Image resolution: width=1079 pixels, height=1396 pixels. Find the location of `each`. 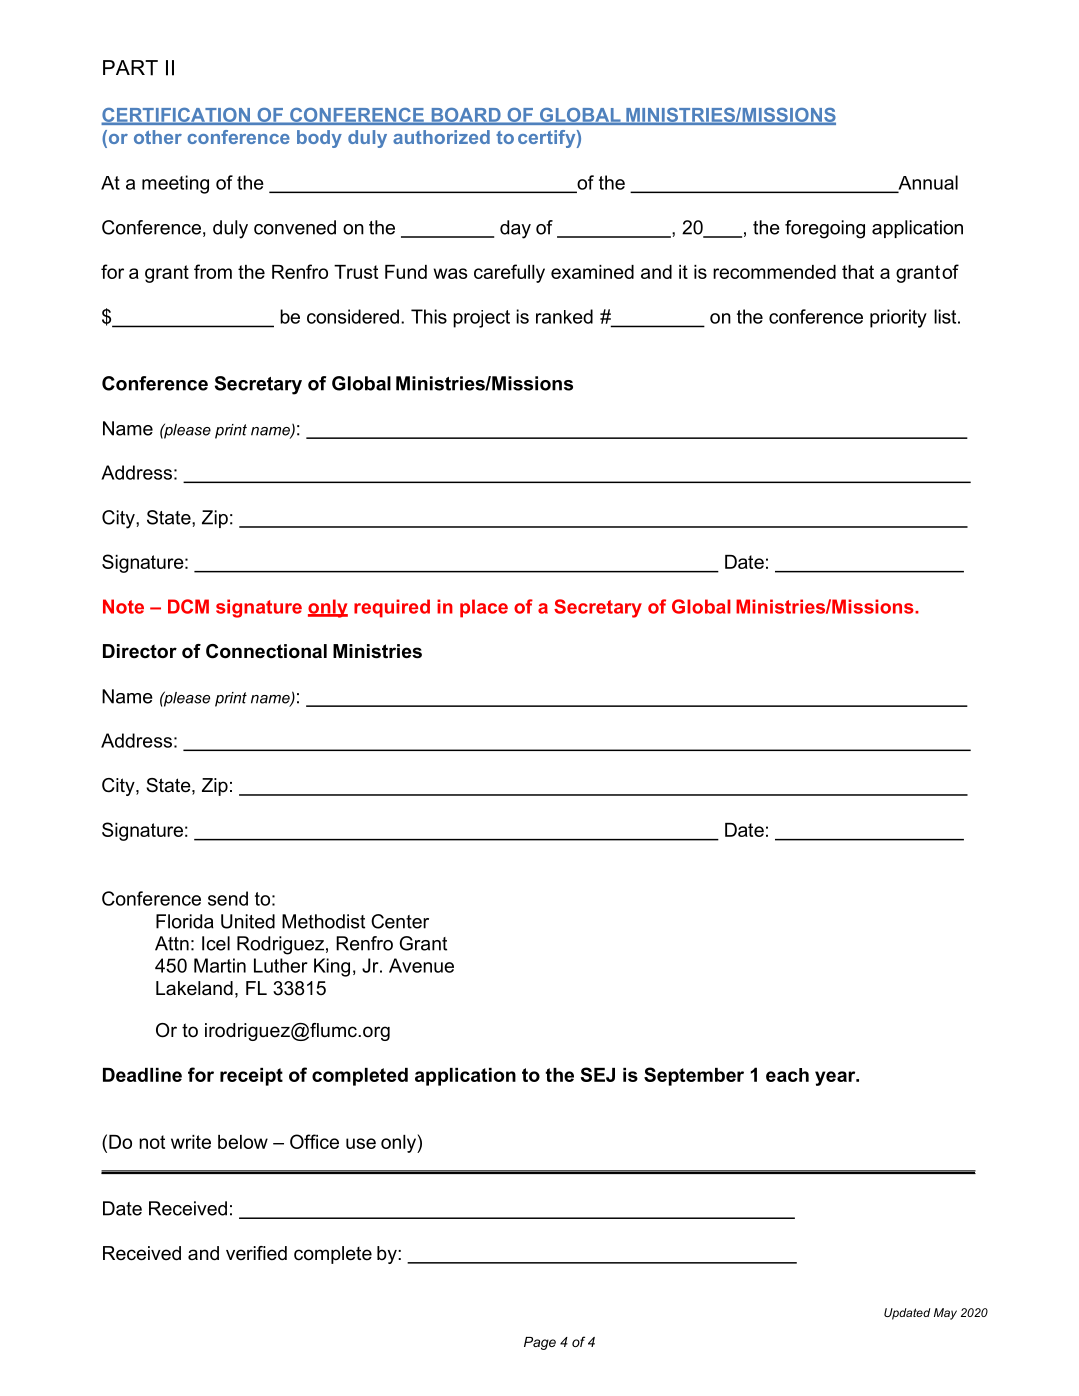

each is located at coordinates (787, 1075).
